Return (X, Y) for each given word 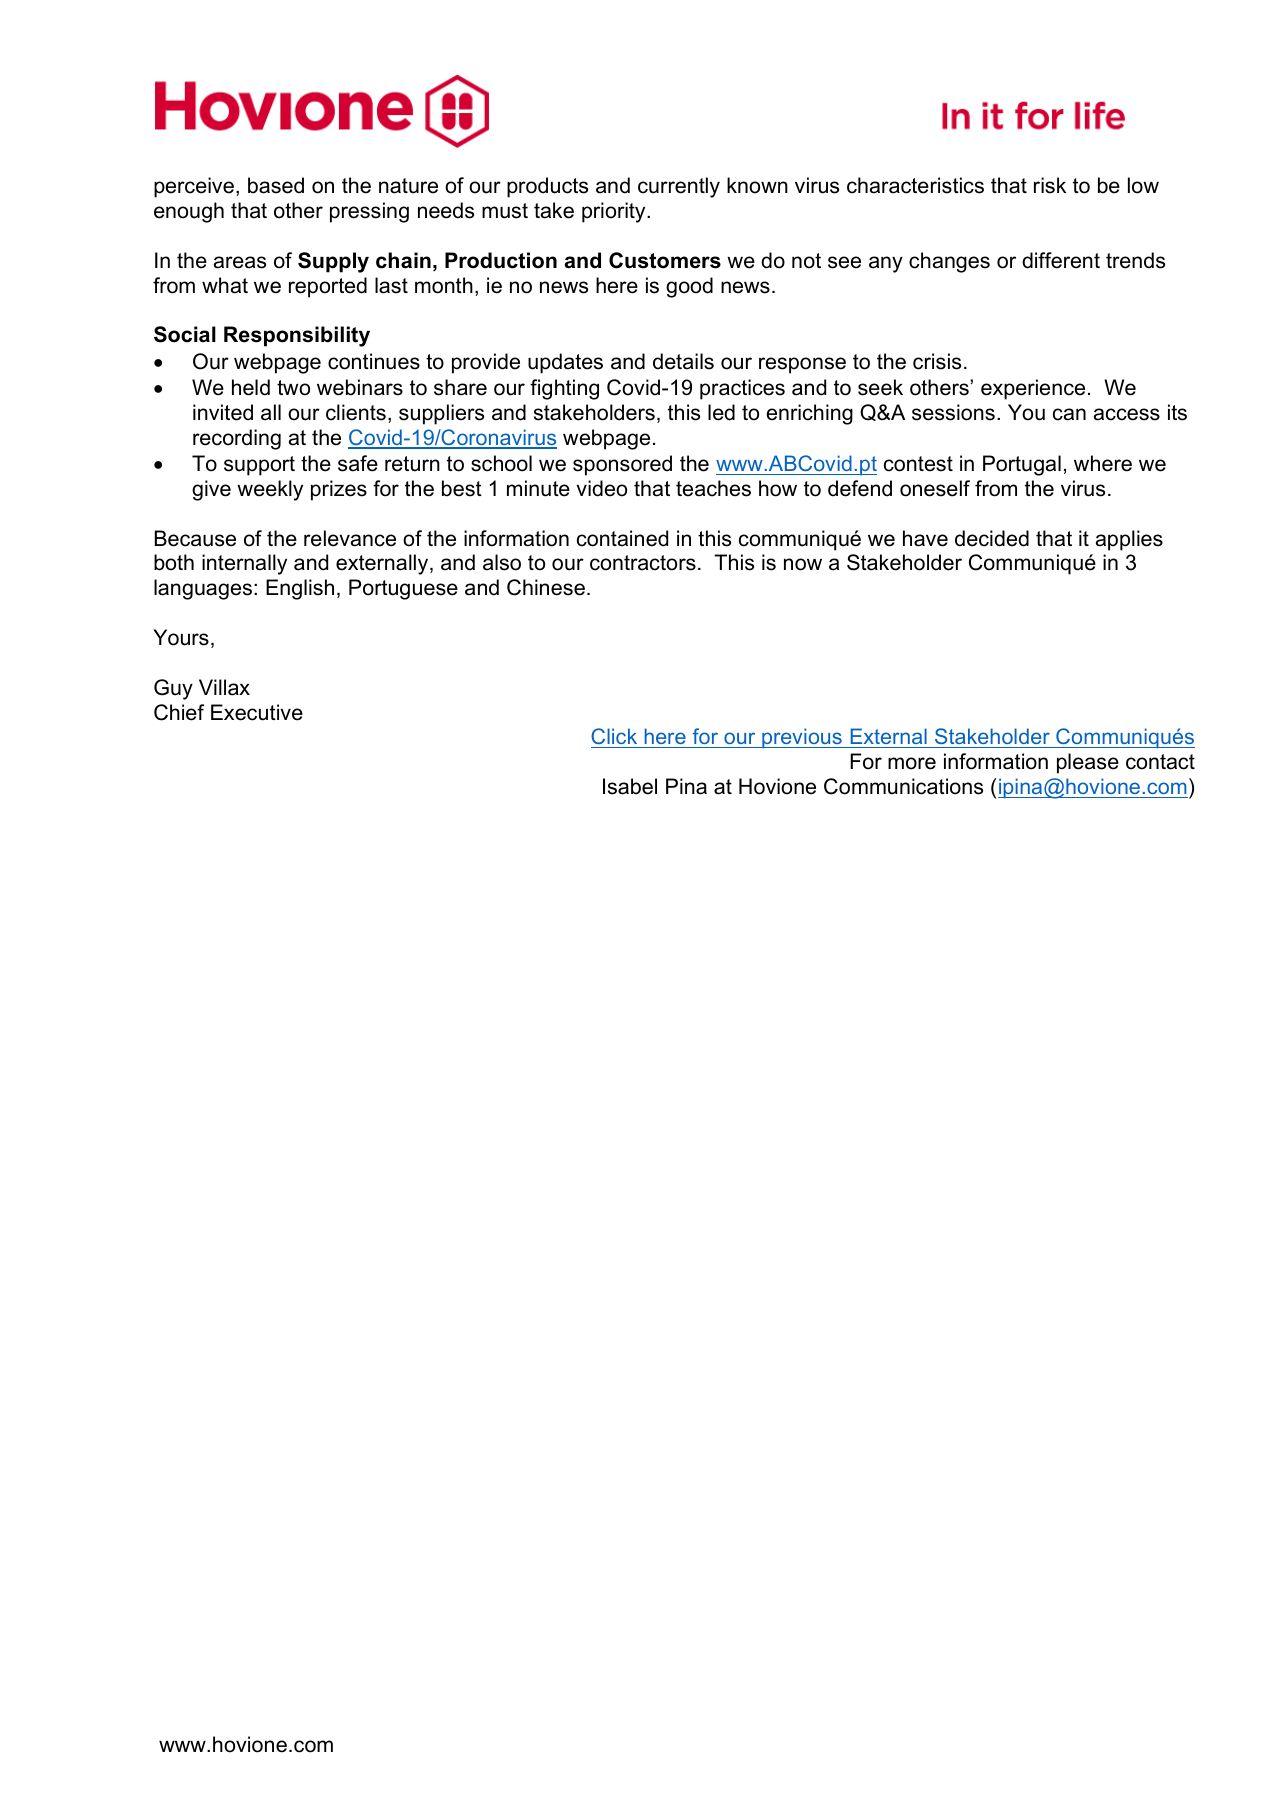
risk (1050, 185)
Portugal (1022, 465)
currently (679, 187)
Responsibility (297, 336)
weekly (270, 490)
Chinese (546, 587)
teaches (713, 488)
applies (1129, 540)
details (683, 361)
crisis (937, 361)
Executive (257, 712)
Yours (181, 637)
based (276, 185)
